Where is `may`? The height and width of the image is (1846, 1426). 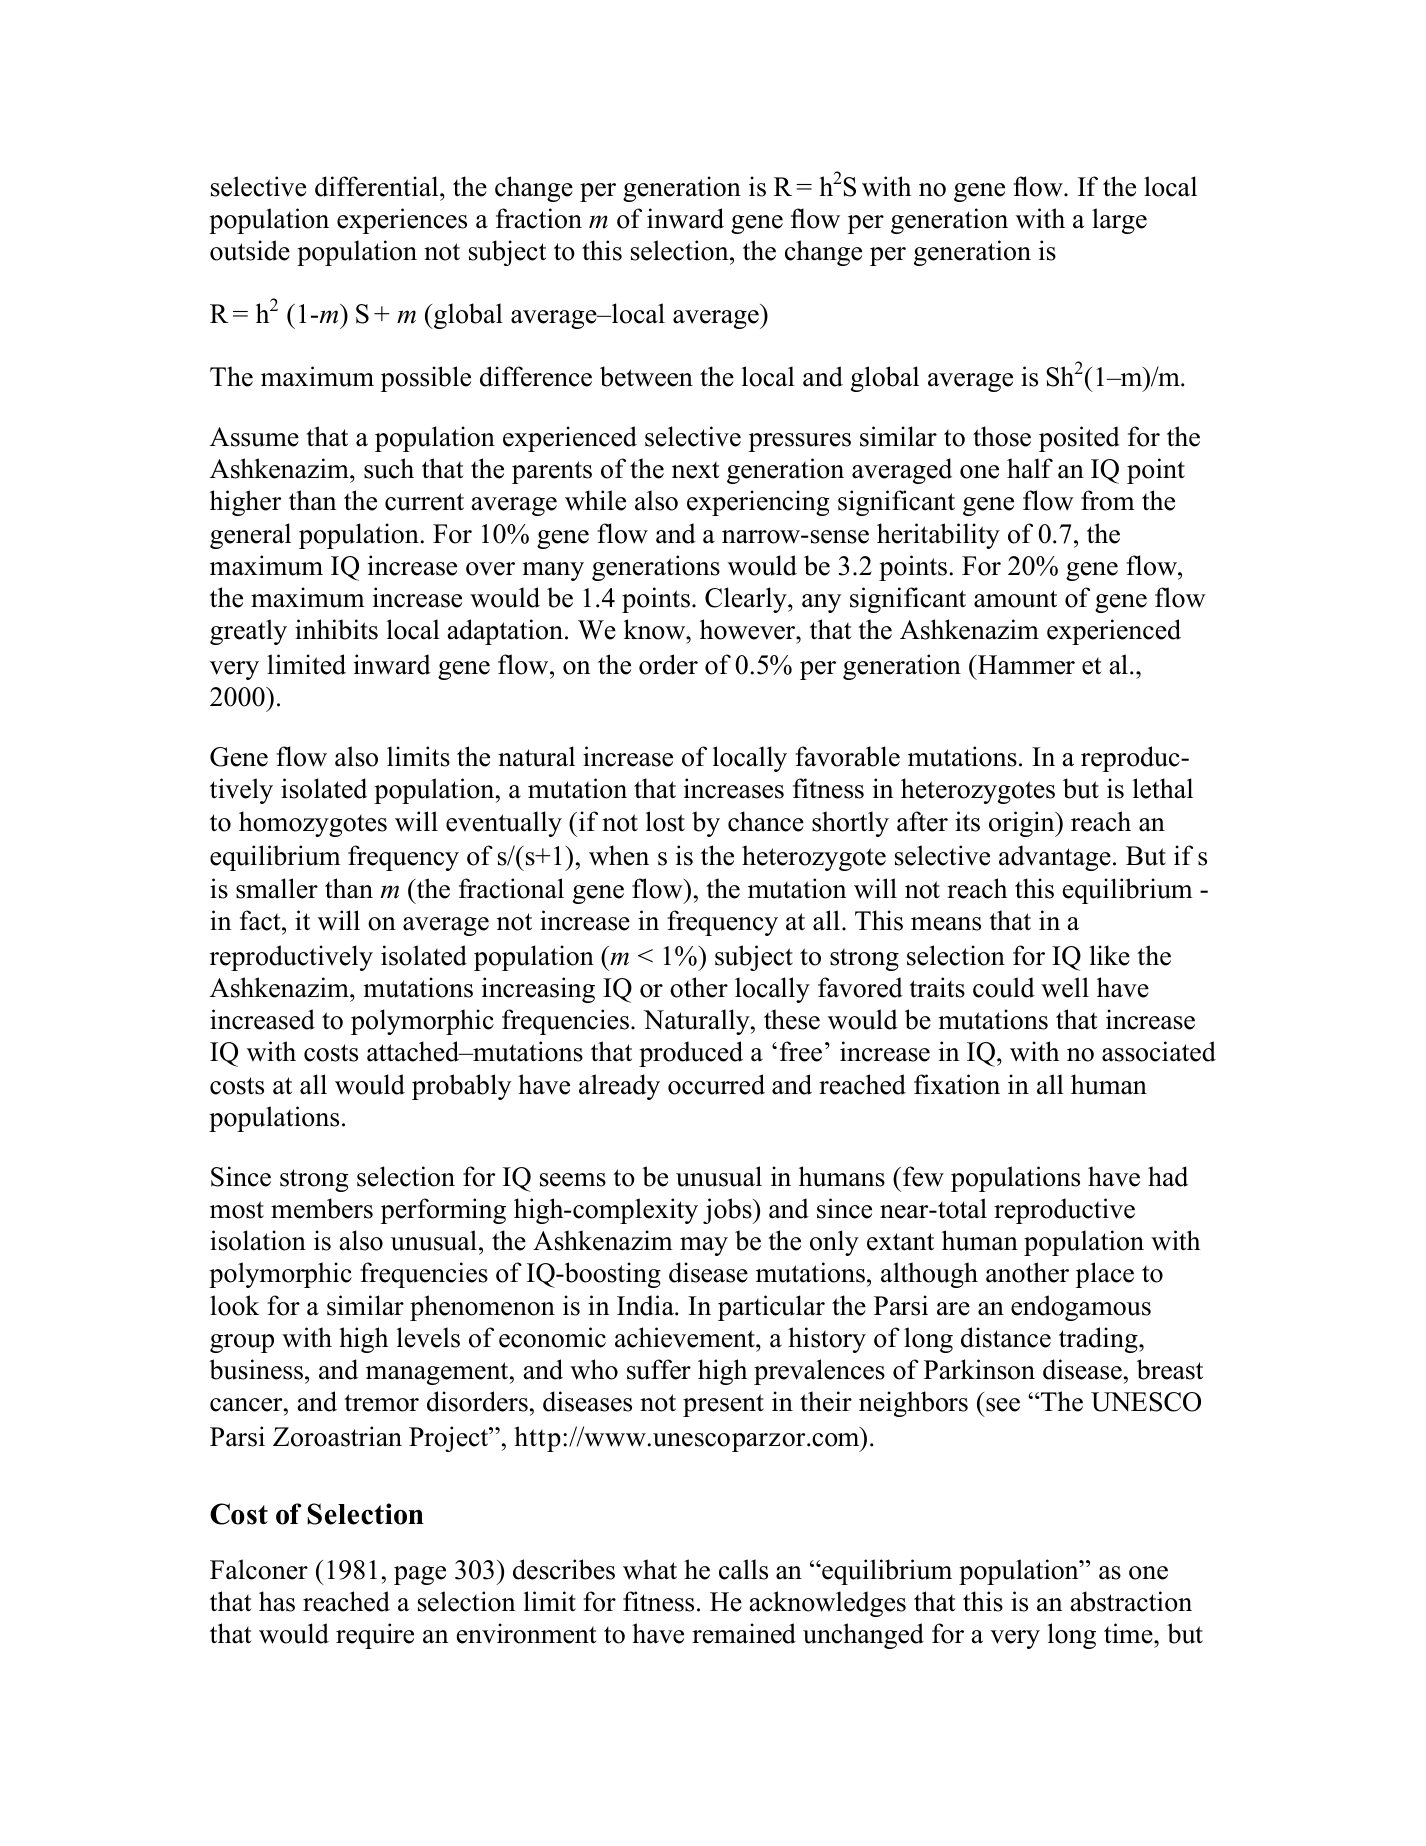
may is located at coordinates (704, 1246).
